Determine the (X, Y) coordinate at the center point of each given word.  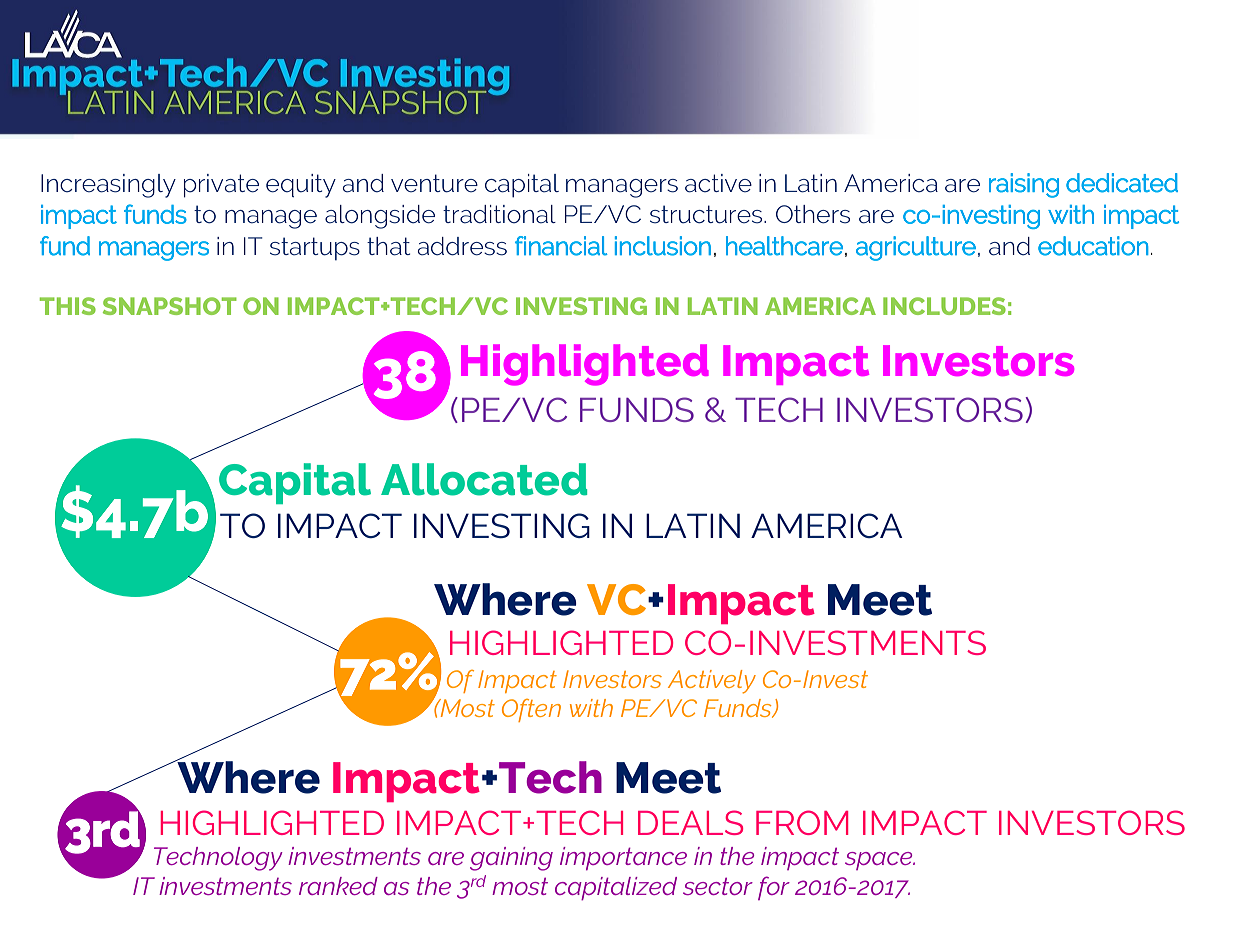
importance (623, 858)
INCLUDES (944, 306)
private (221, 186)
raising (1024, 185)
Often (531, 710)
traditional (499, 214)
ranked (338, 886)
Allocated (484, 479)
